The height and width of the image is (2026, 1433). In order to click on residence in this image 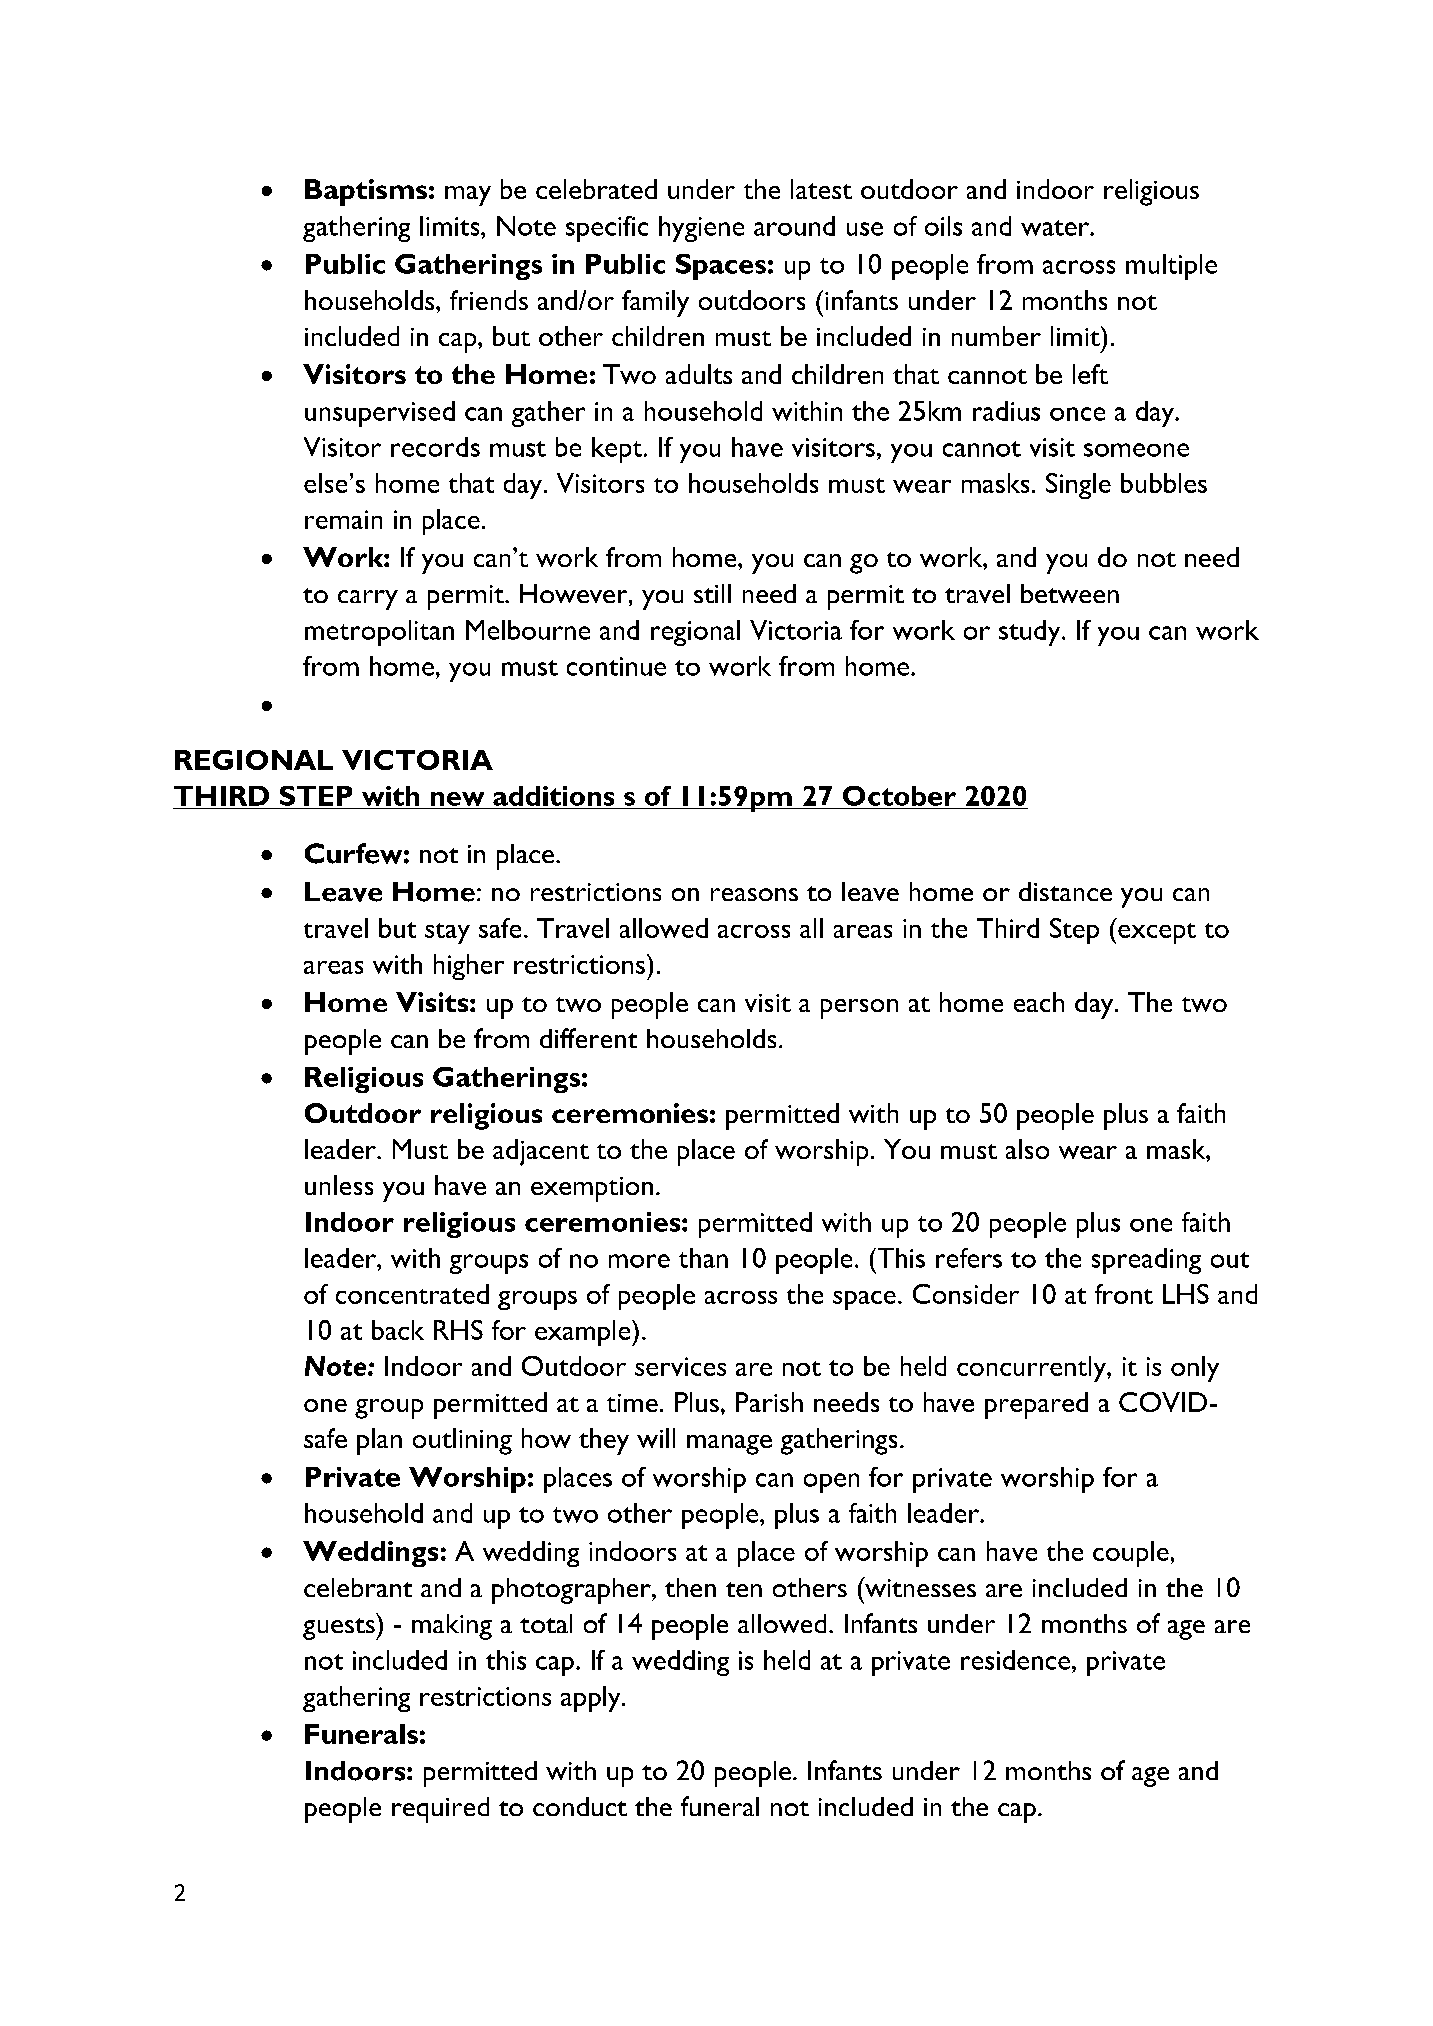, I will do `click(1017, 1660)`.
